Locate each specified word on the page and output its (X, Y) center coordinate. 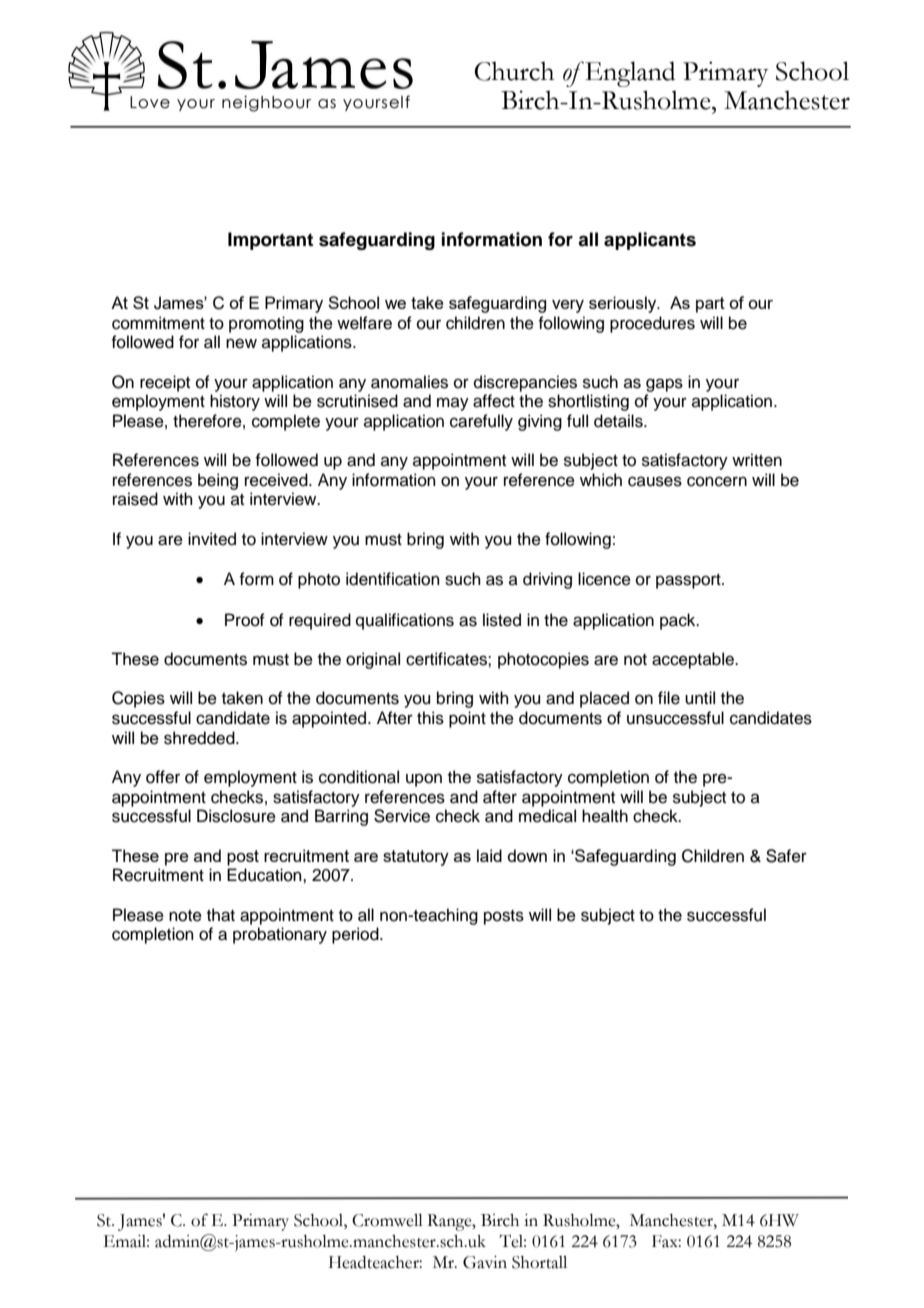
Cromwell (387, 1220)
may (453, 404)
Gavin (485, 1262)
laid (489, 855)
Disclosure (236, 816)
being (218, 481)
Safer (786, 856)
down (527, 855)
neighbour (266, 103)
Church (514, 71)
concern (717, 481)
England (629, 74)
